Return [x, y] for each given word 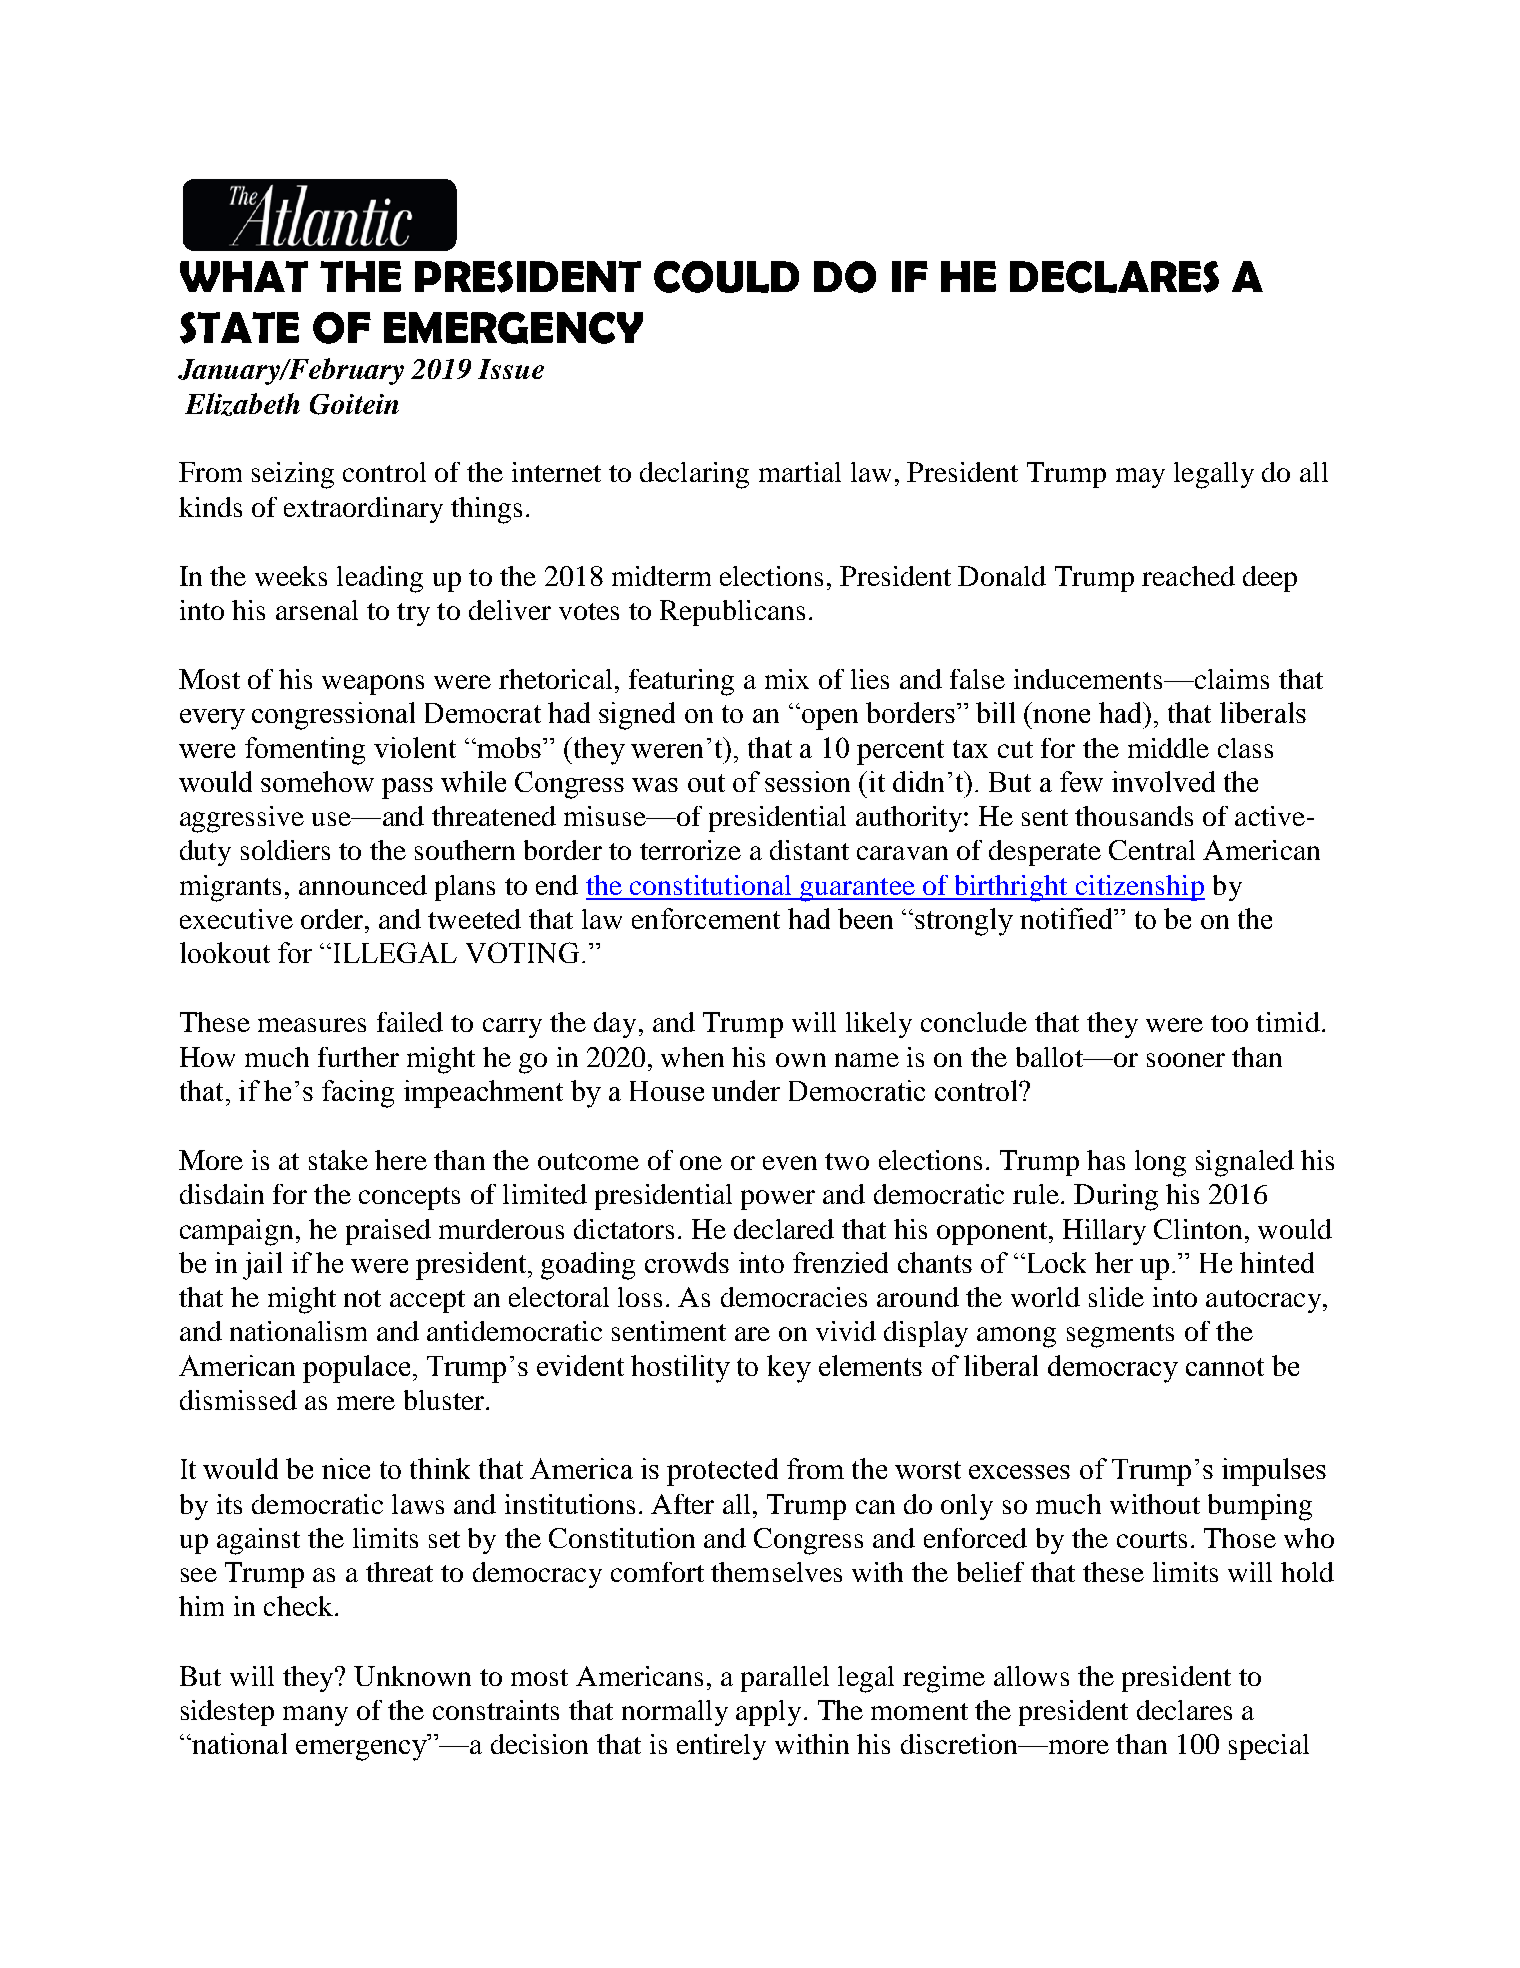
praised [388, 1232]
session [807, 781]
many [315, 1716]
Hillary [1104, 1232]
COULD [726, 277]
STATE [239, 328]
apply [768, 1713]
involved [1163, 781]
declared [784, 1229]
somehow [317, 781]
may [1140, 478]
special [1269, 1747]
